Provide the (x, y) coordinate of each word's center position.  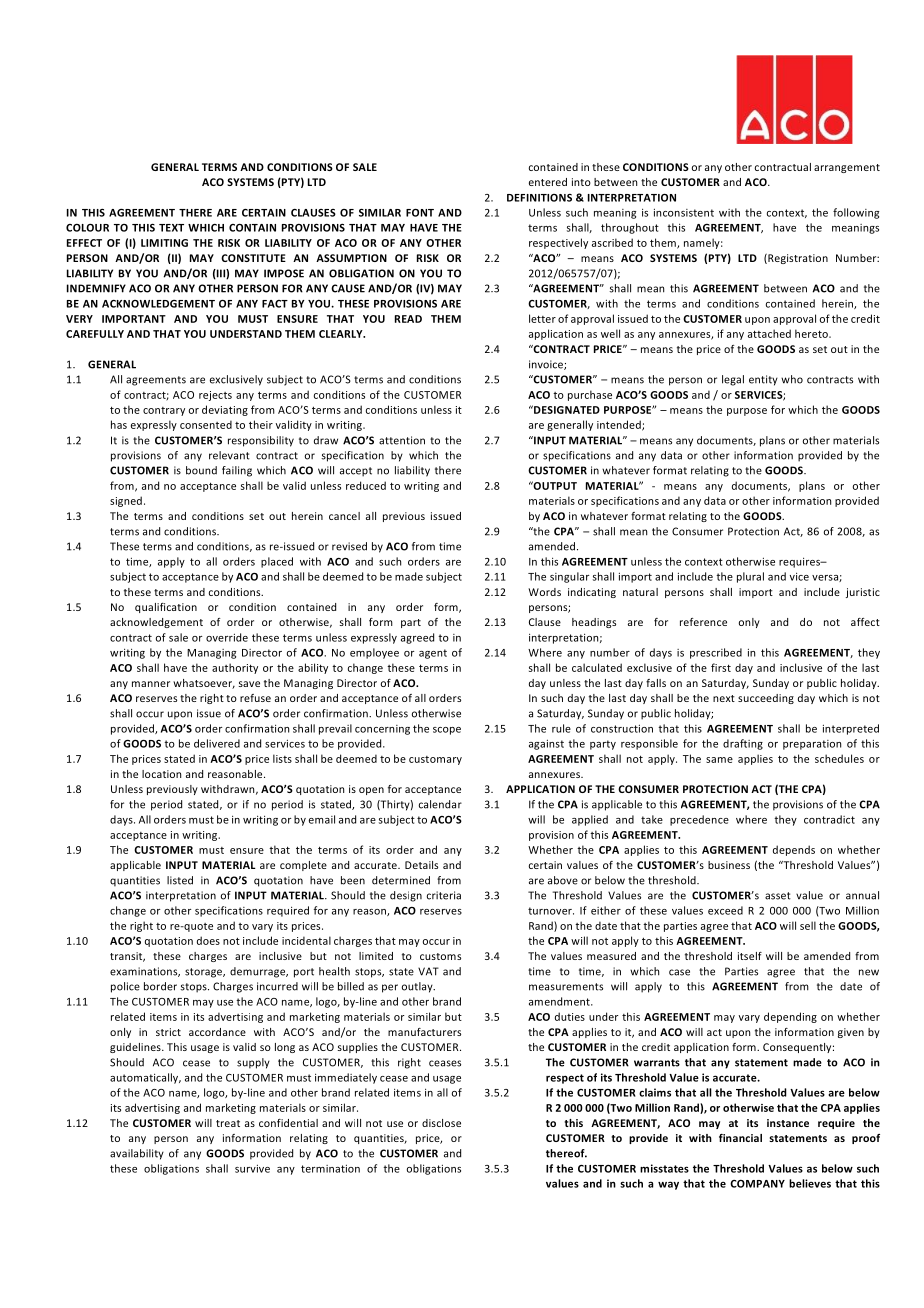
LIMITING (164, 243)
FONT (420, 213)
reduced (366, 485)
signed (126, 501)
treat (228, 1123)
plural (750, 577)
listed (180, 880)
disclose (441, 1123)
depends (794, 850)
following (856, 213)
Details (421, 865)
